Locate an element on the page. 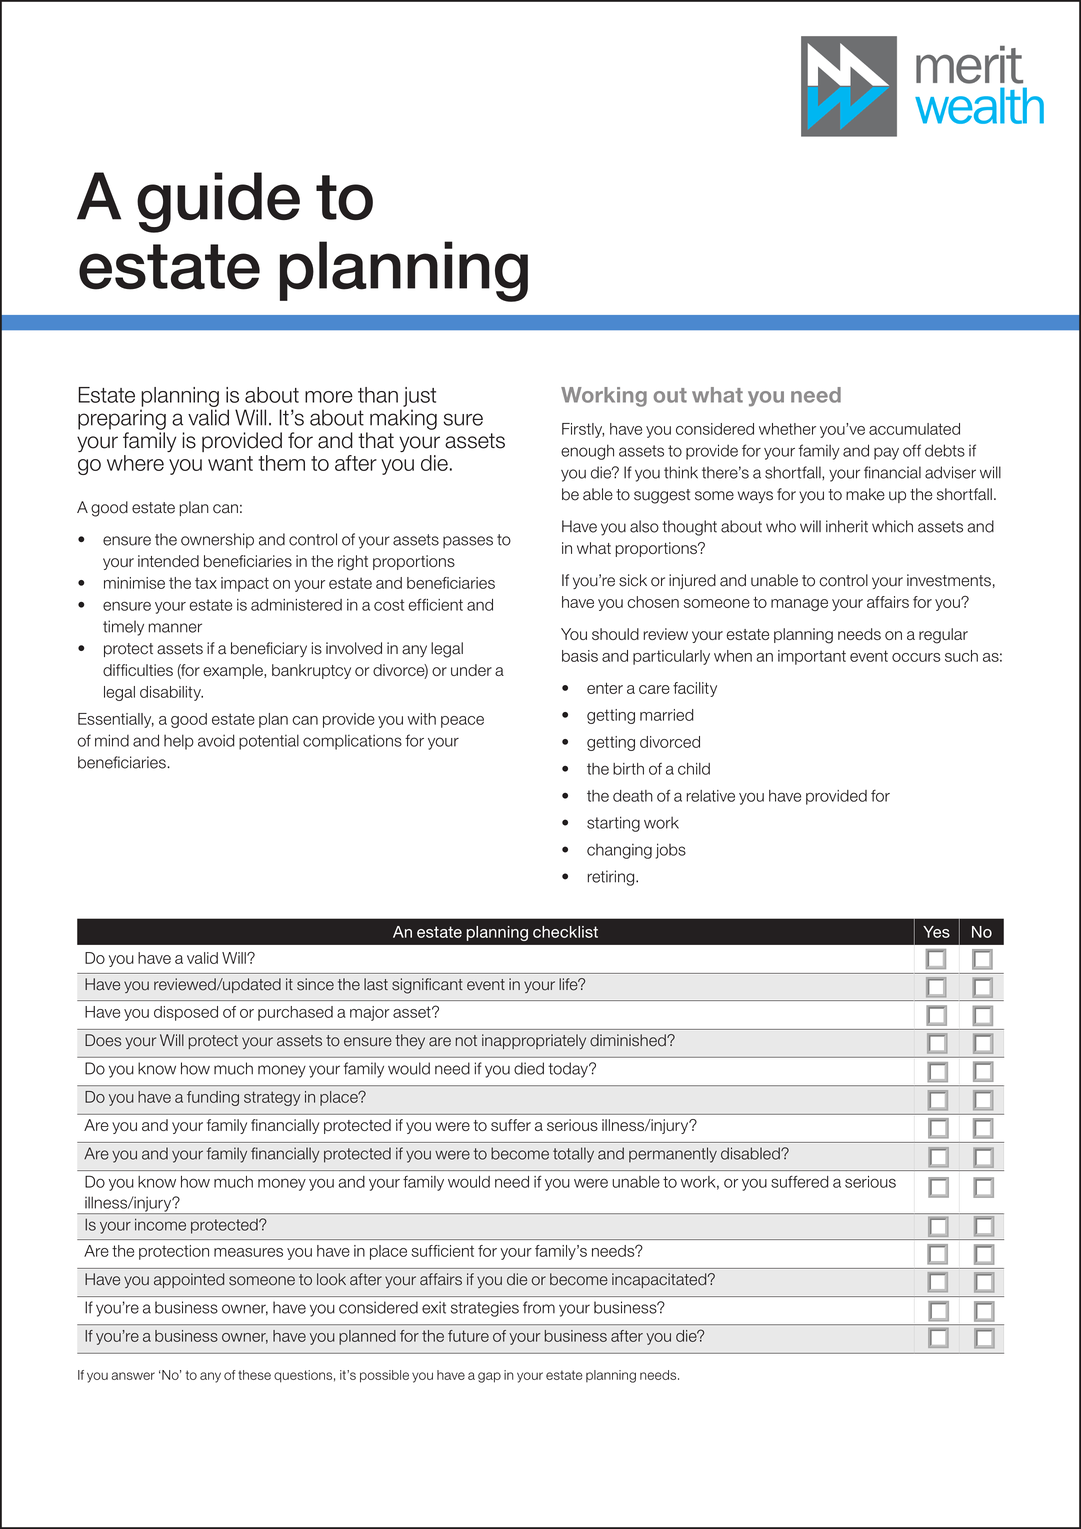  died is located at coordinates (529, 1068).
